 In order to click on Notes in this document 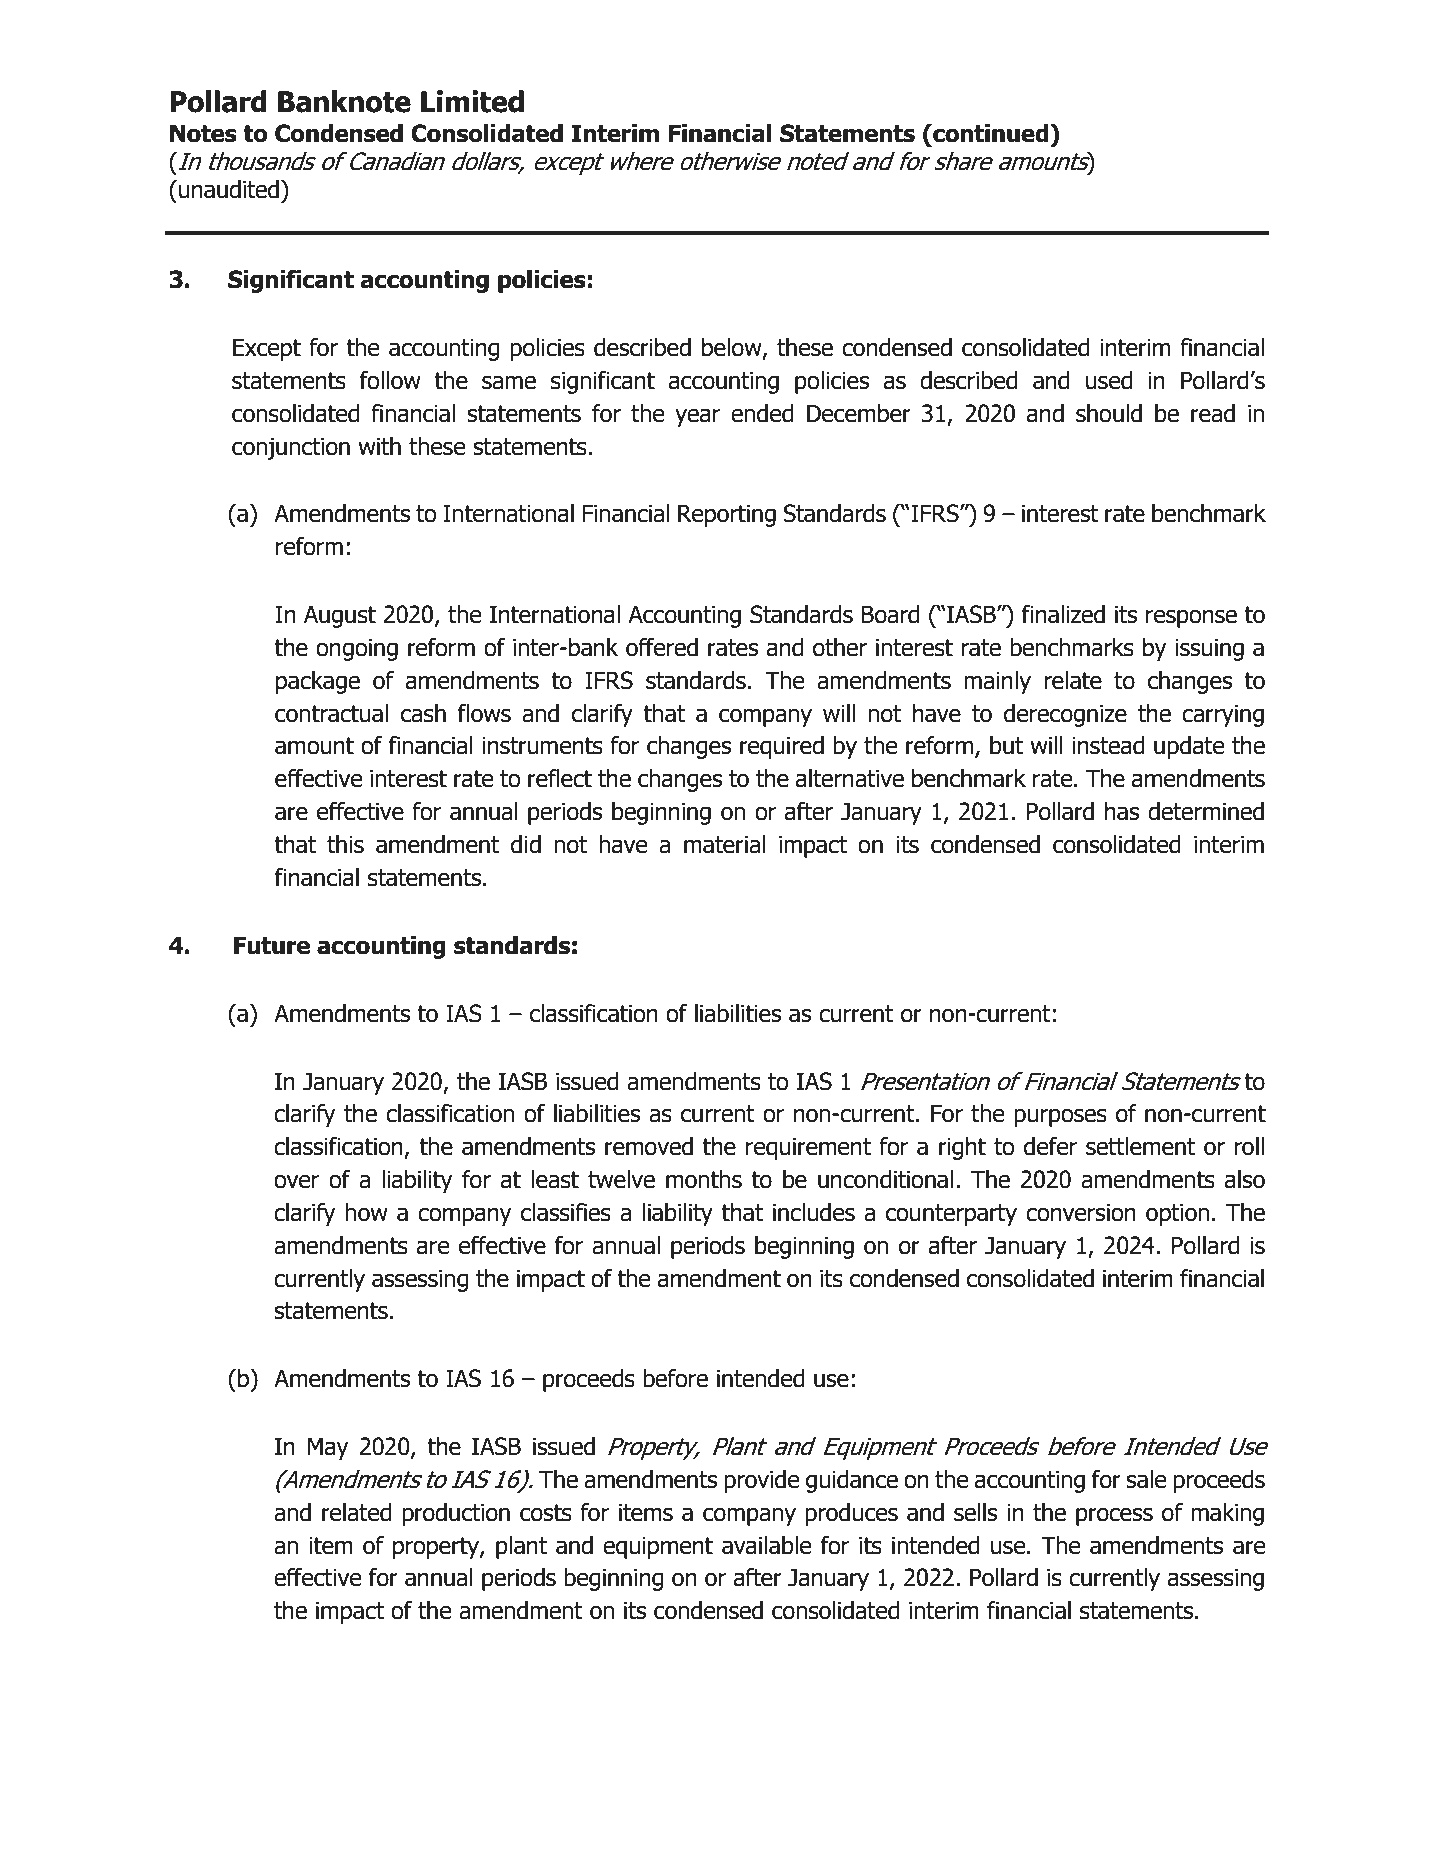, I will do `click(203, 133)`.
